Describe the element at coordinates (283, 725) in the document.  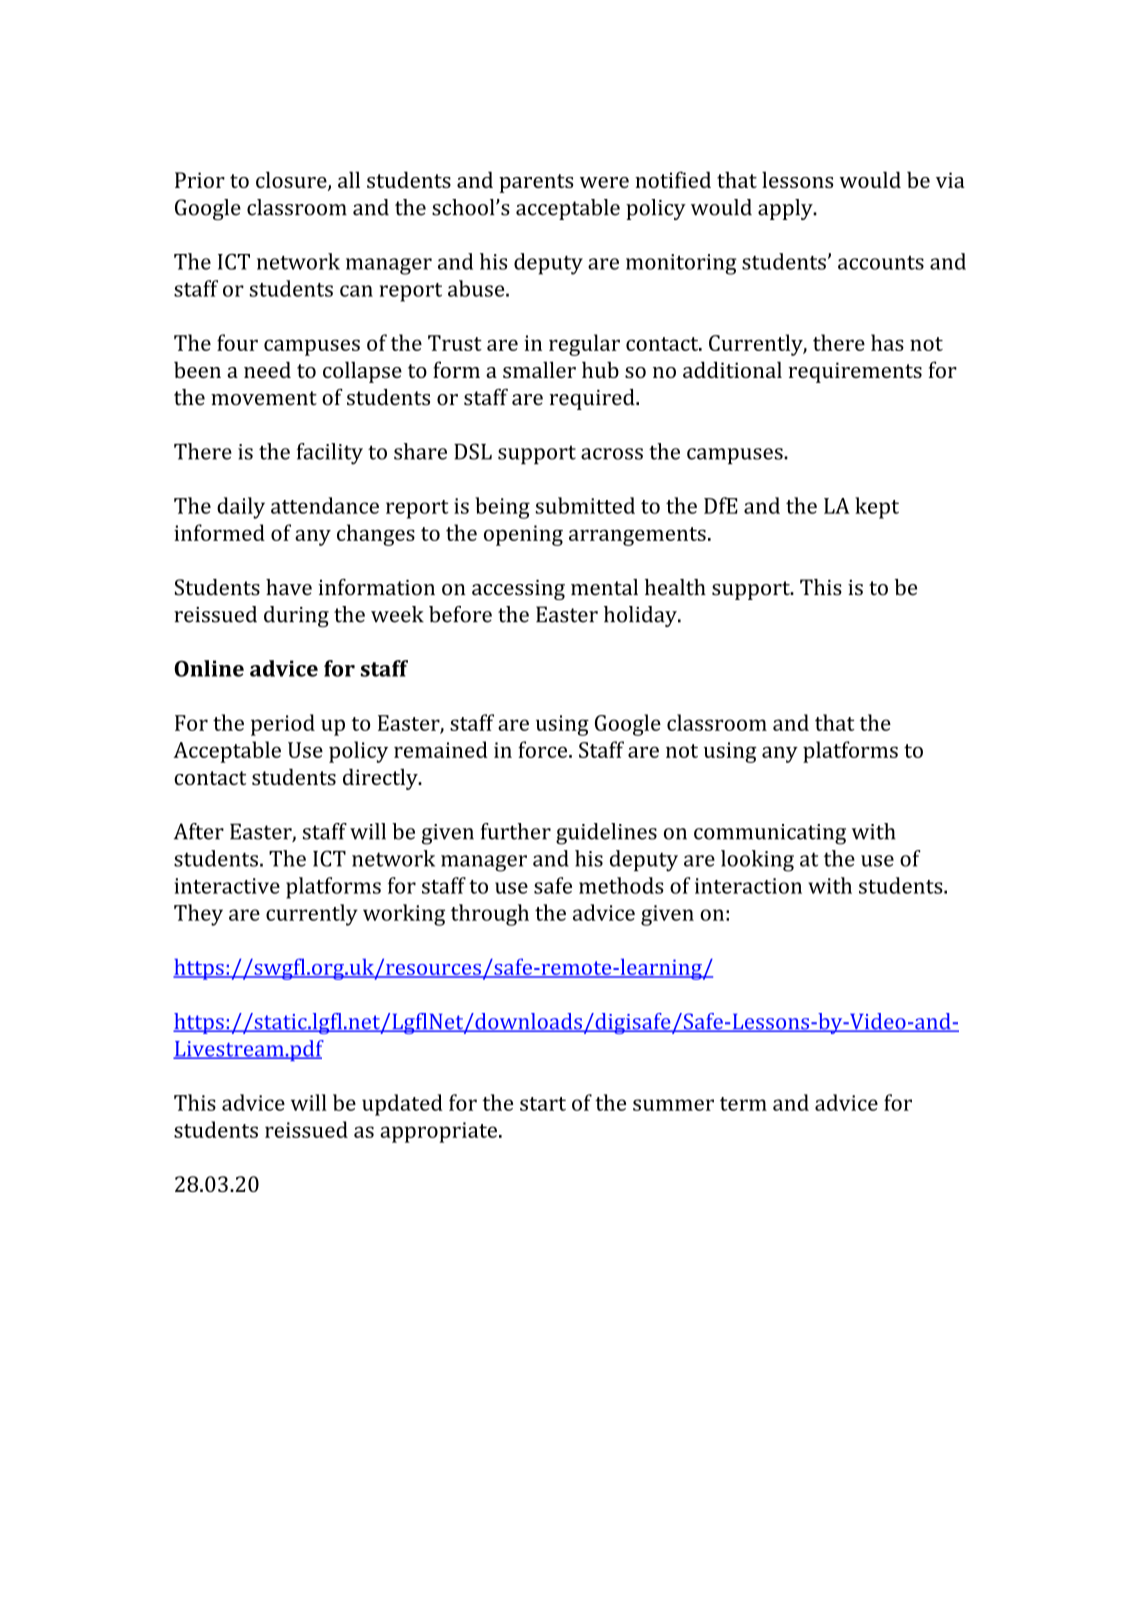
I see `period` at that location.
